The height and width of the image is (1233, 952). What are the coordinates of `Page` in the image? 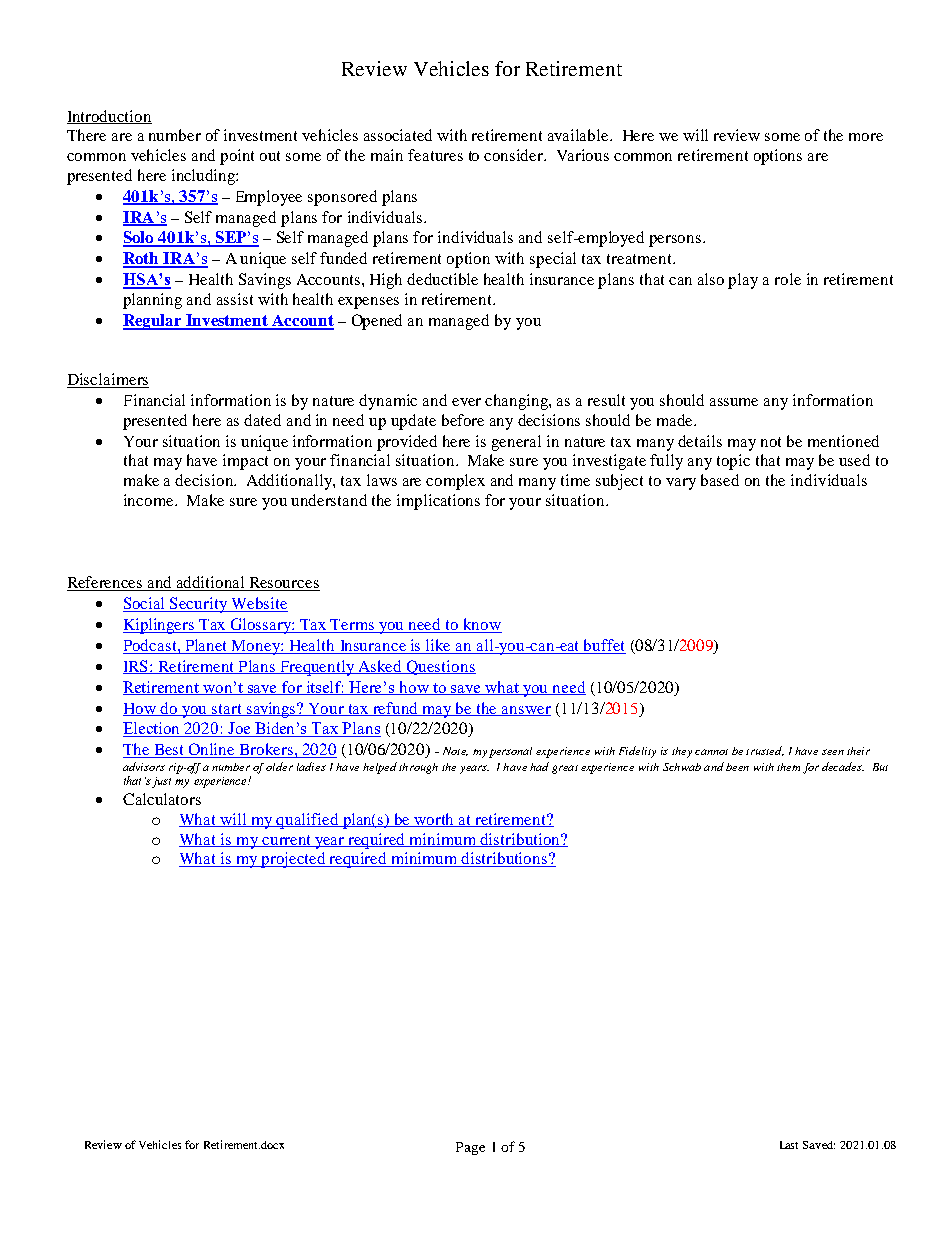 It's located at (470, 1148).
